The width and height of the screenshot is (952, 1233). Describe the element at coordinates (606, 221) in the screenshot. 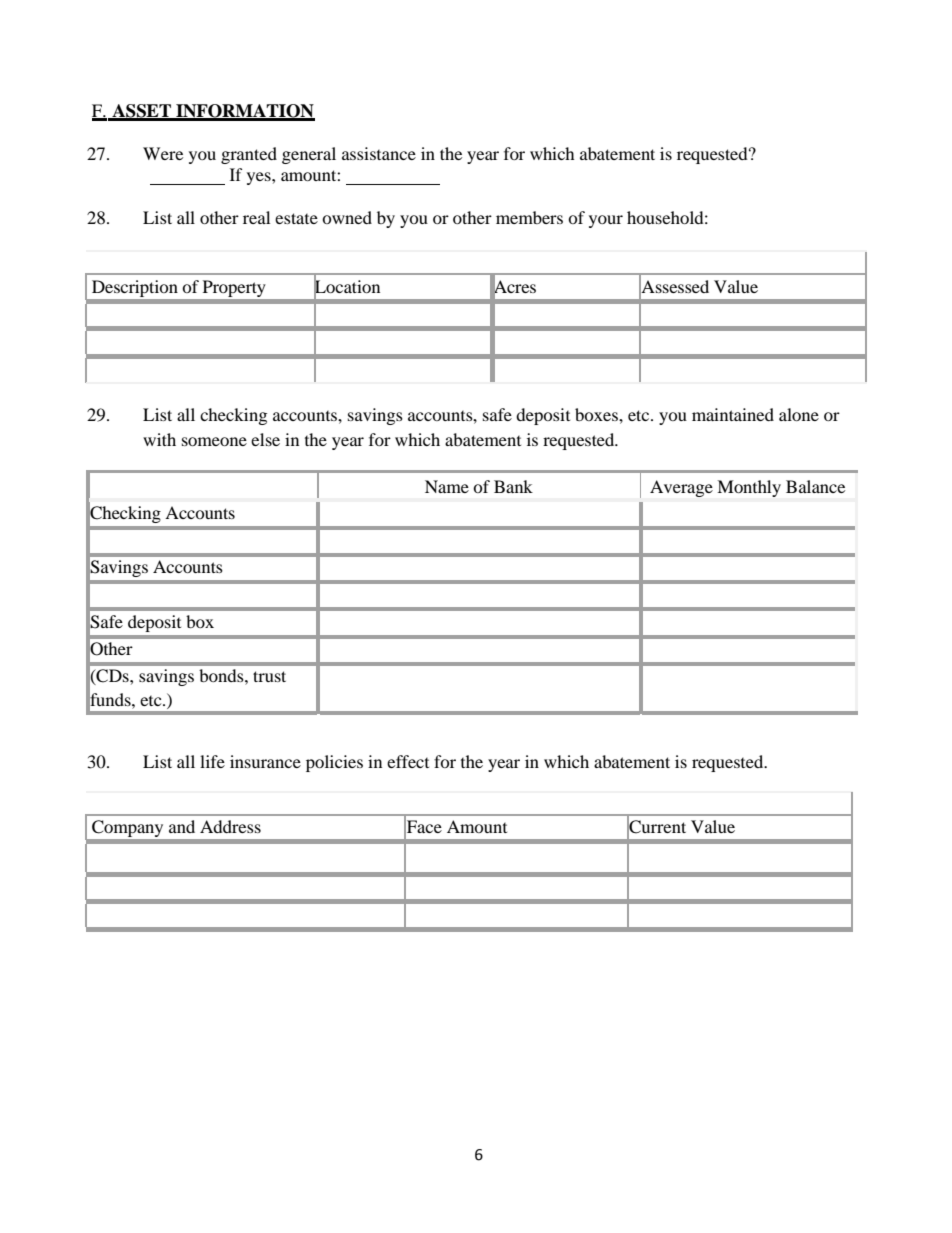

I see `your` at that location.
